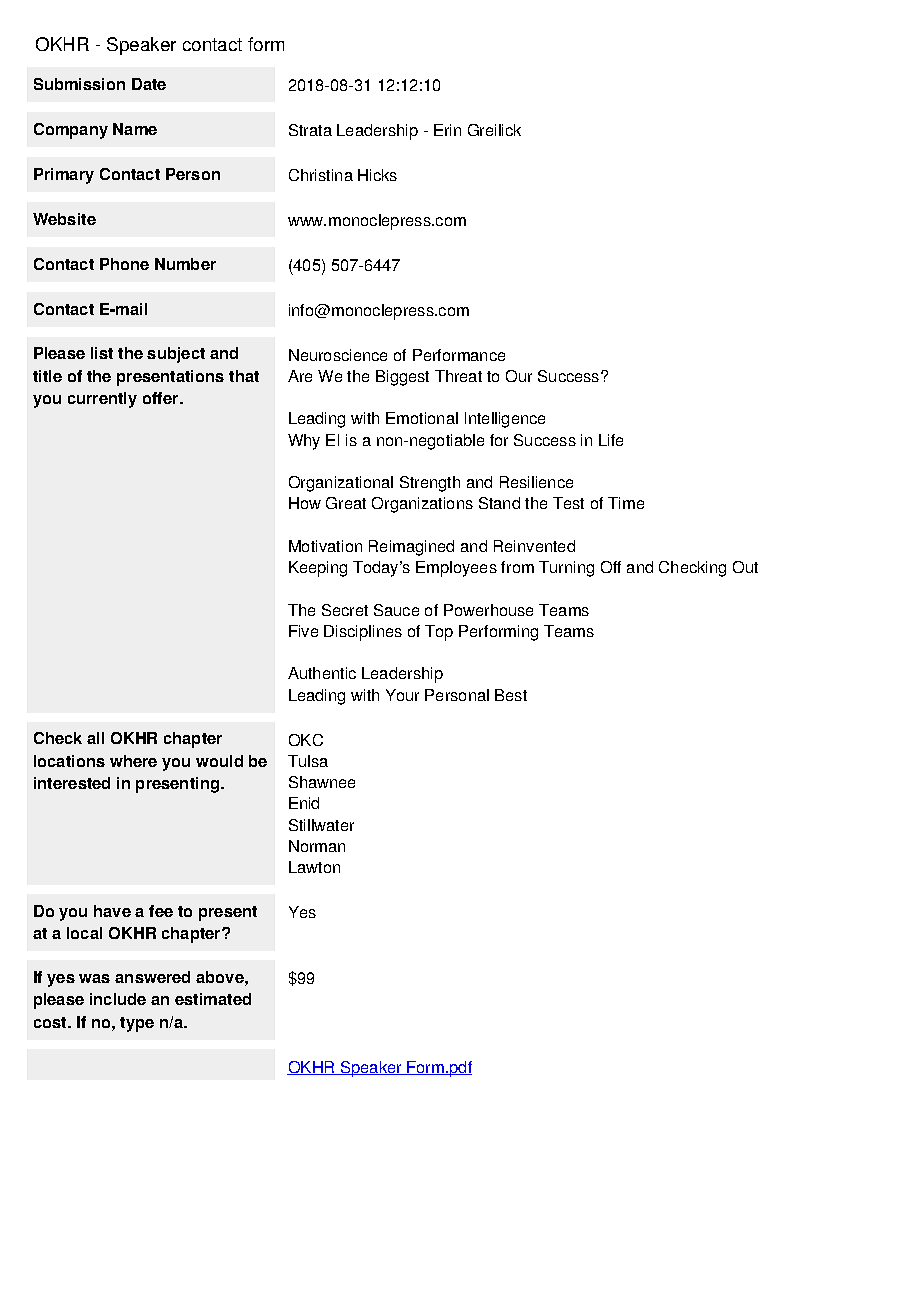 This image has width=924, height=1308. What do you see at coordinates (626, 503) in the image?
I see `Time` at bounding box center [626, 503].
